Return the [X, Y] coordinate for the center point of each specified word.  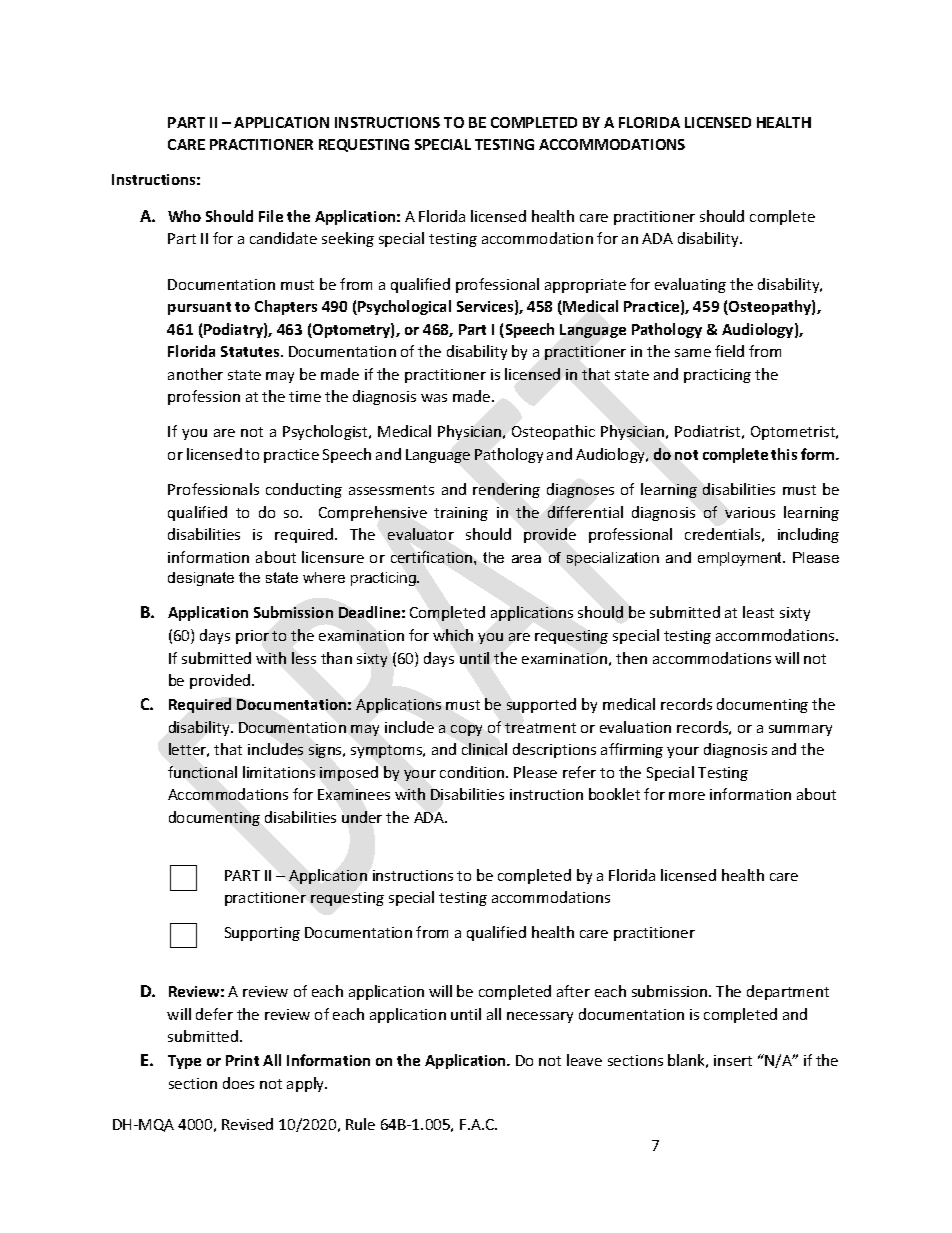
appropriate [585, 286]
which [453, 635]
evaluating [690, 285]
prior [252, 637]
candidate [283, 238]
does [238, 1083]
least [758, 612]
